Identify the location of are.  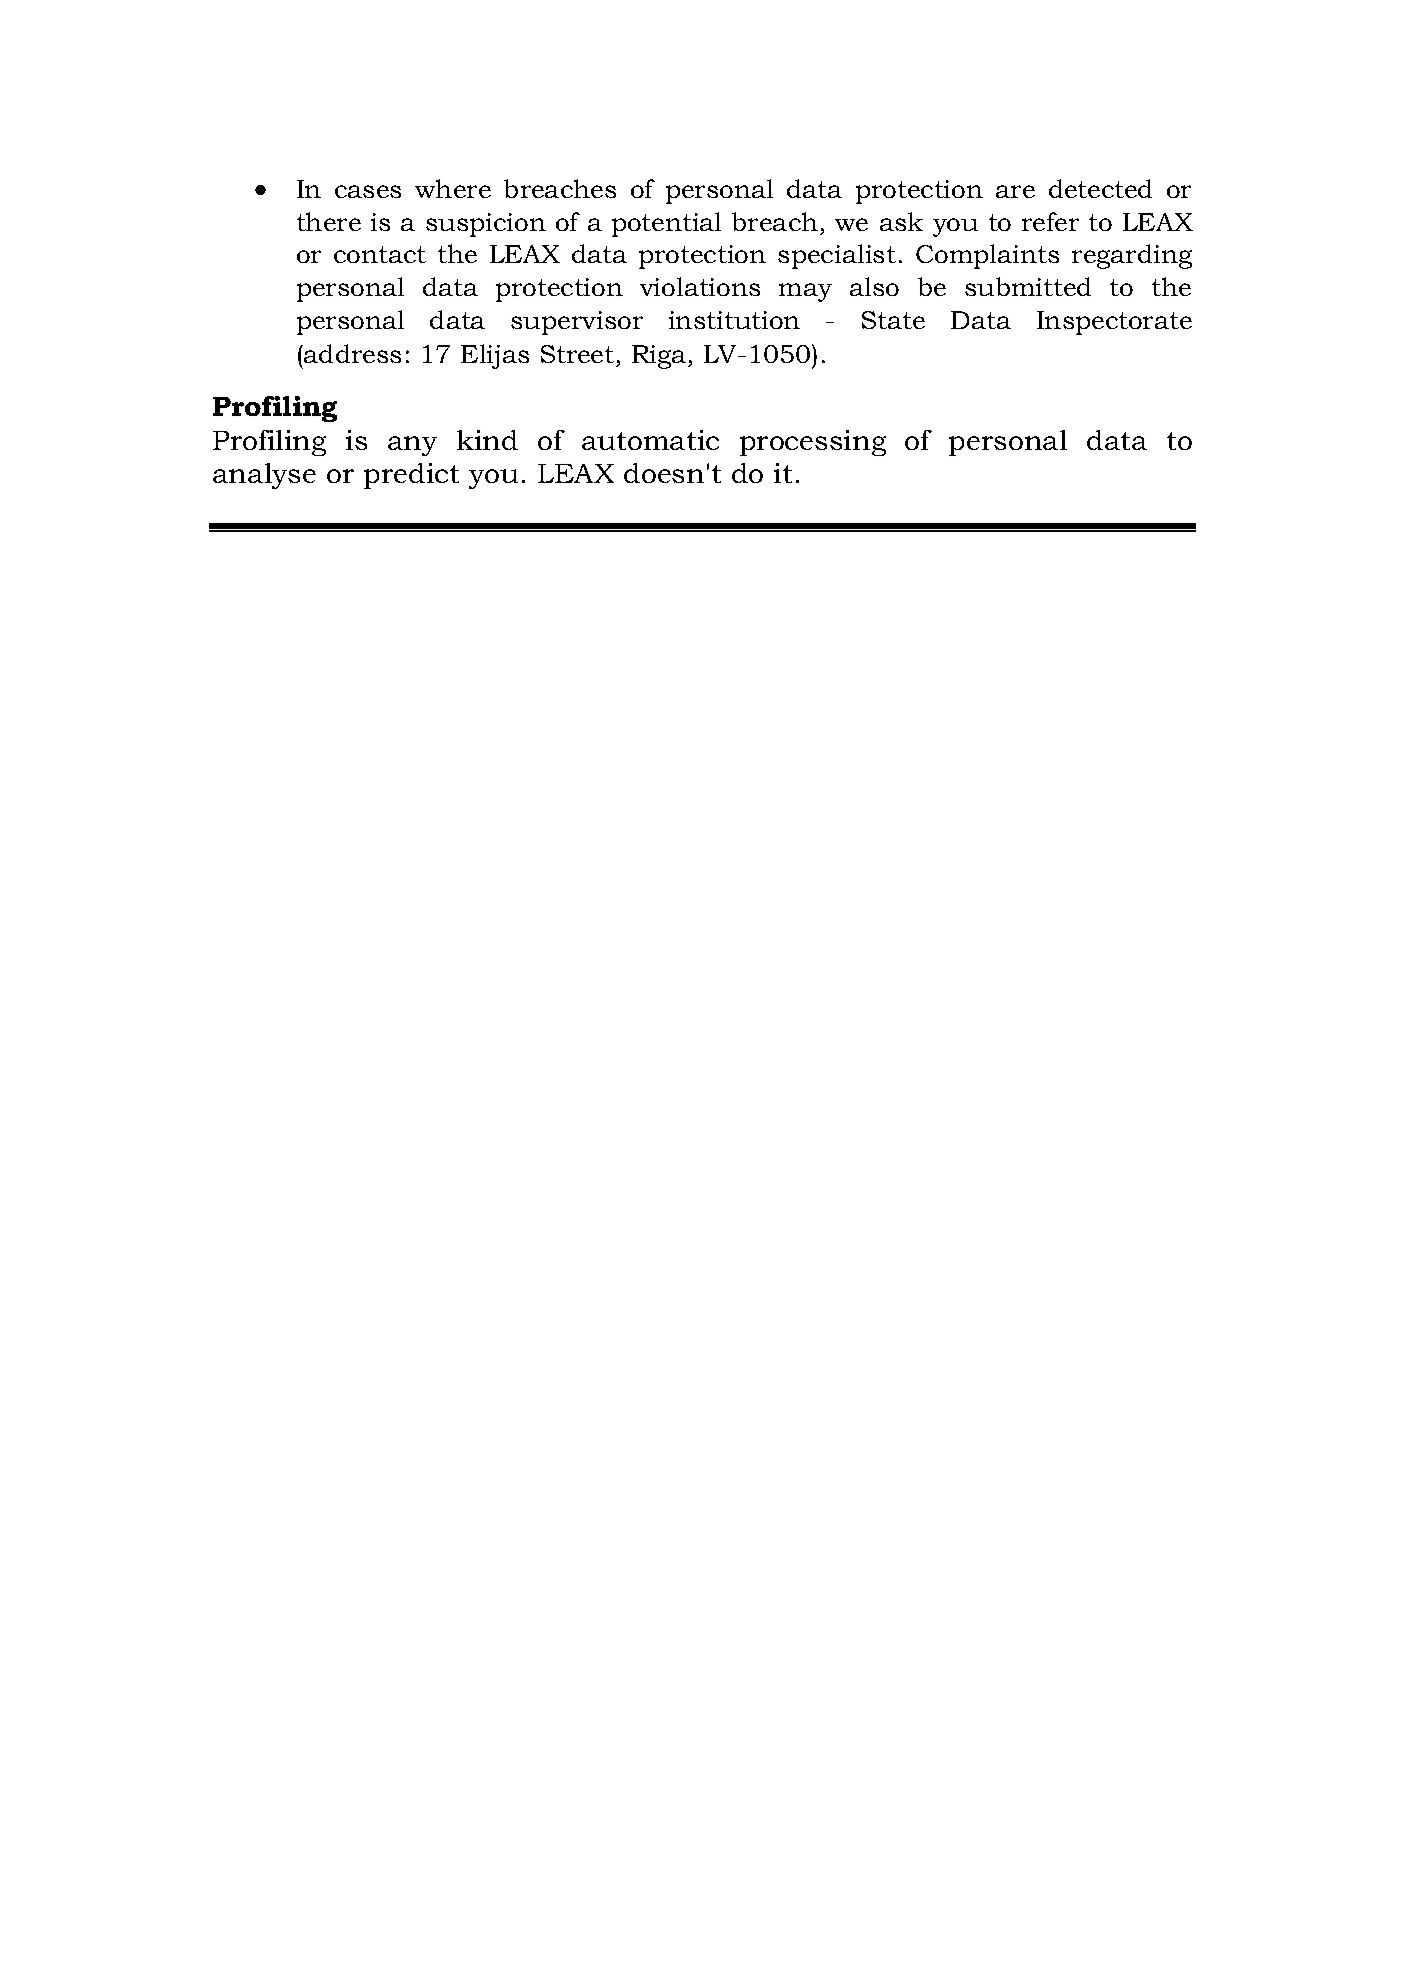
(1015, 191).
